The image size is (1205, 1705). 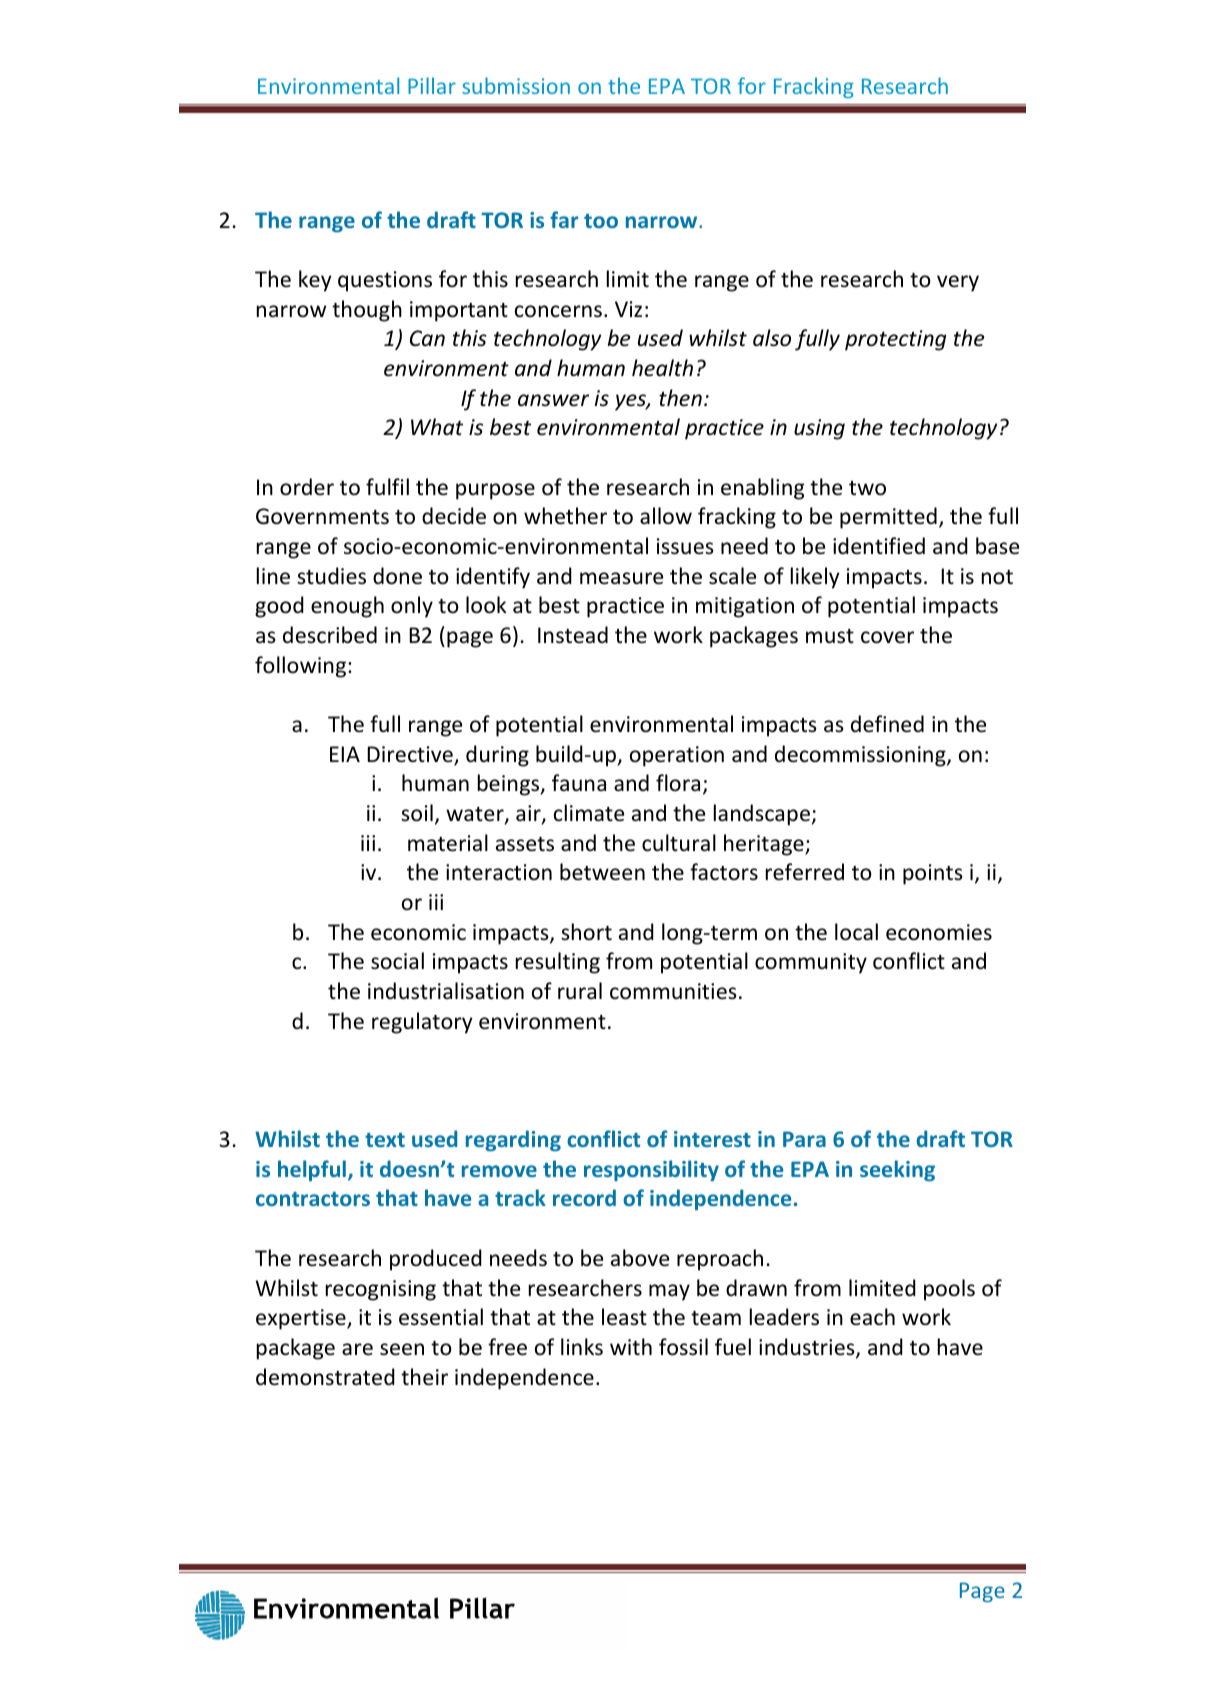 I want to click on each, so click(x=872, y=1316).
